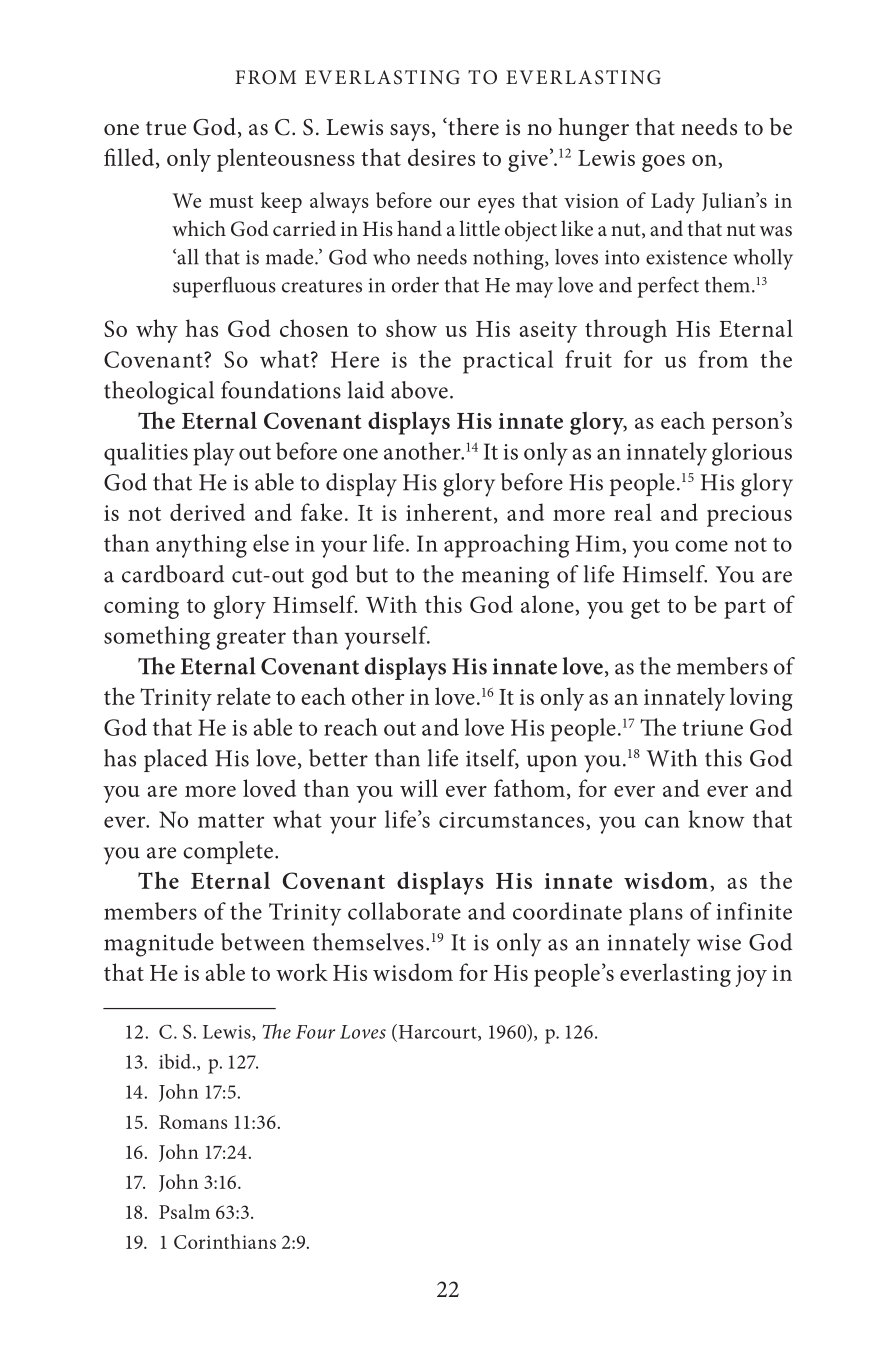 Image resolution: width=896 pixels, height=1366 pixels. What do you see at coordinates (184, 1211) in the screenshot?
I see `Psalm` at bounding box center [184, 1211].
